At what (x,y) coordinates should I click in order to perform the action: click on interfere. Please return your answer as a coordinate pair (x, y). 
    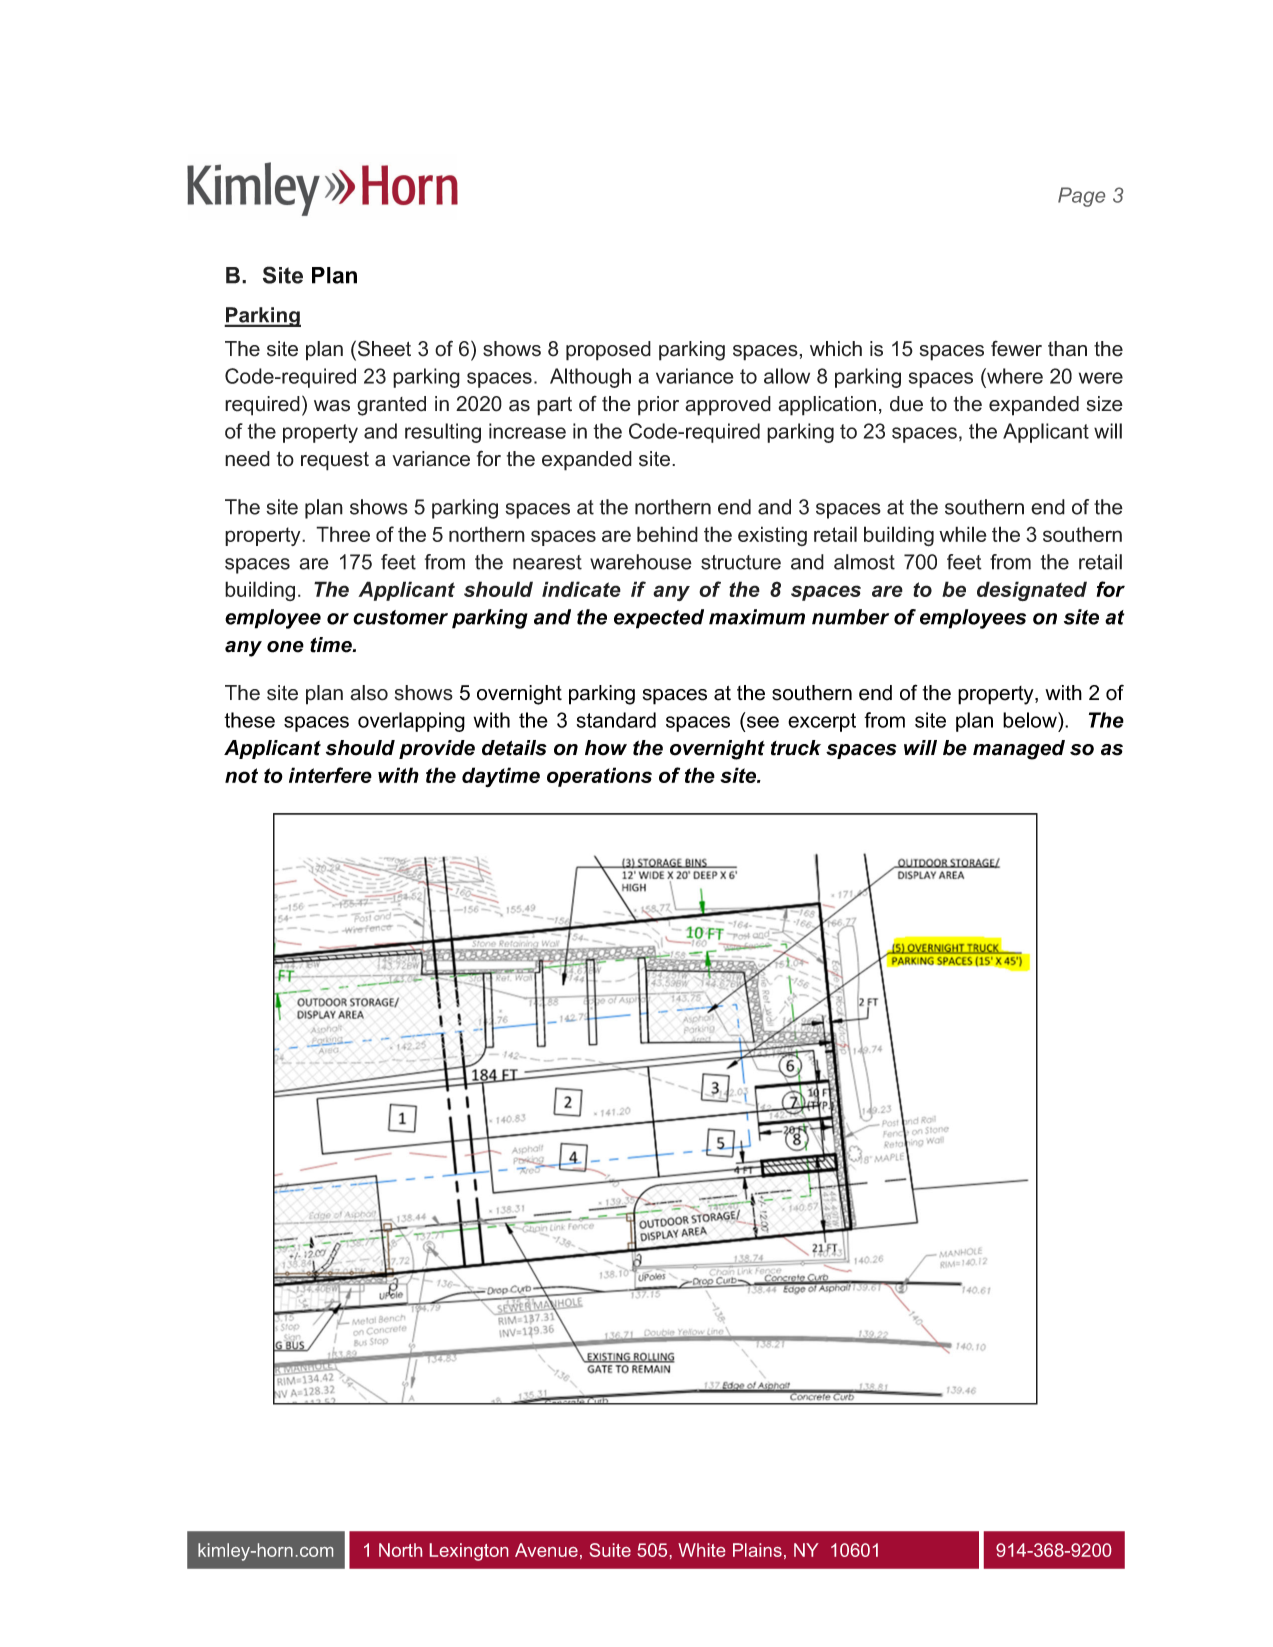
    Looking at the image, I should click on (330, 775).
